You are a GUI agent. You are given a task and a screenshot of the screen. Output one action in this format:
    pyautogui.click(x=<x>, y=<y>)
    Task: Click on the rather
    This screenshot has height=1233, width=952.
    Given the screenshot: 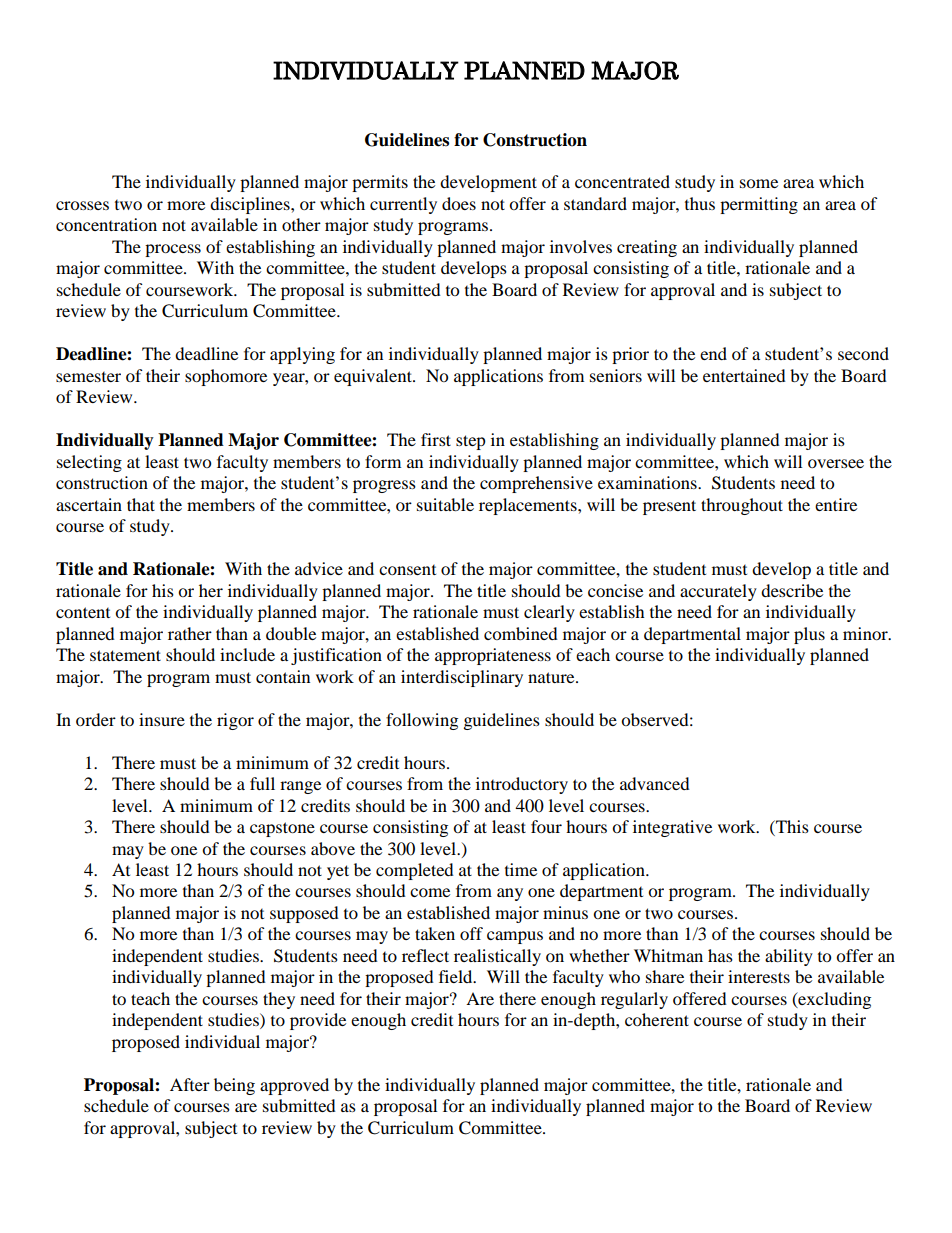 What is the action you would take?
    pyautogui.click(x=190, y=633)
